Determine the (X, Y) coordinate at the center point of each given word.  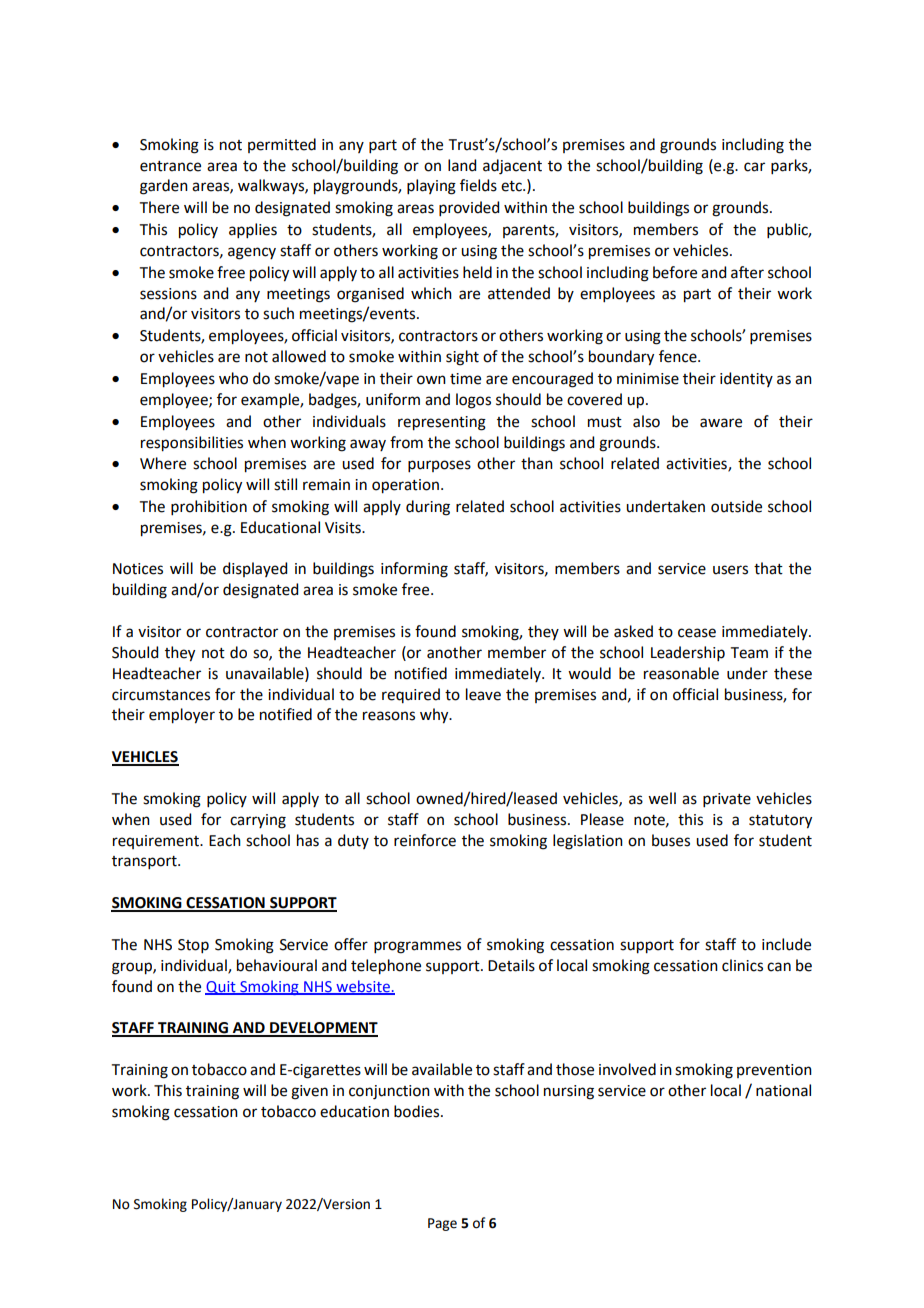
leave (483, 694)
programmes (417, 947)
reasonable (681, 673)
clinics (742, 965)
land (462, 165)
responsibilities (192, 444)
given (309, 1092)
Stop (193, 946)
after (747, 272)
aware (721, 423)
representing (442, 423)
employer (182, 716)
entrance (170, 166)
